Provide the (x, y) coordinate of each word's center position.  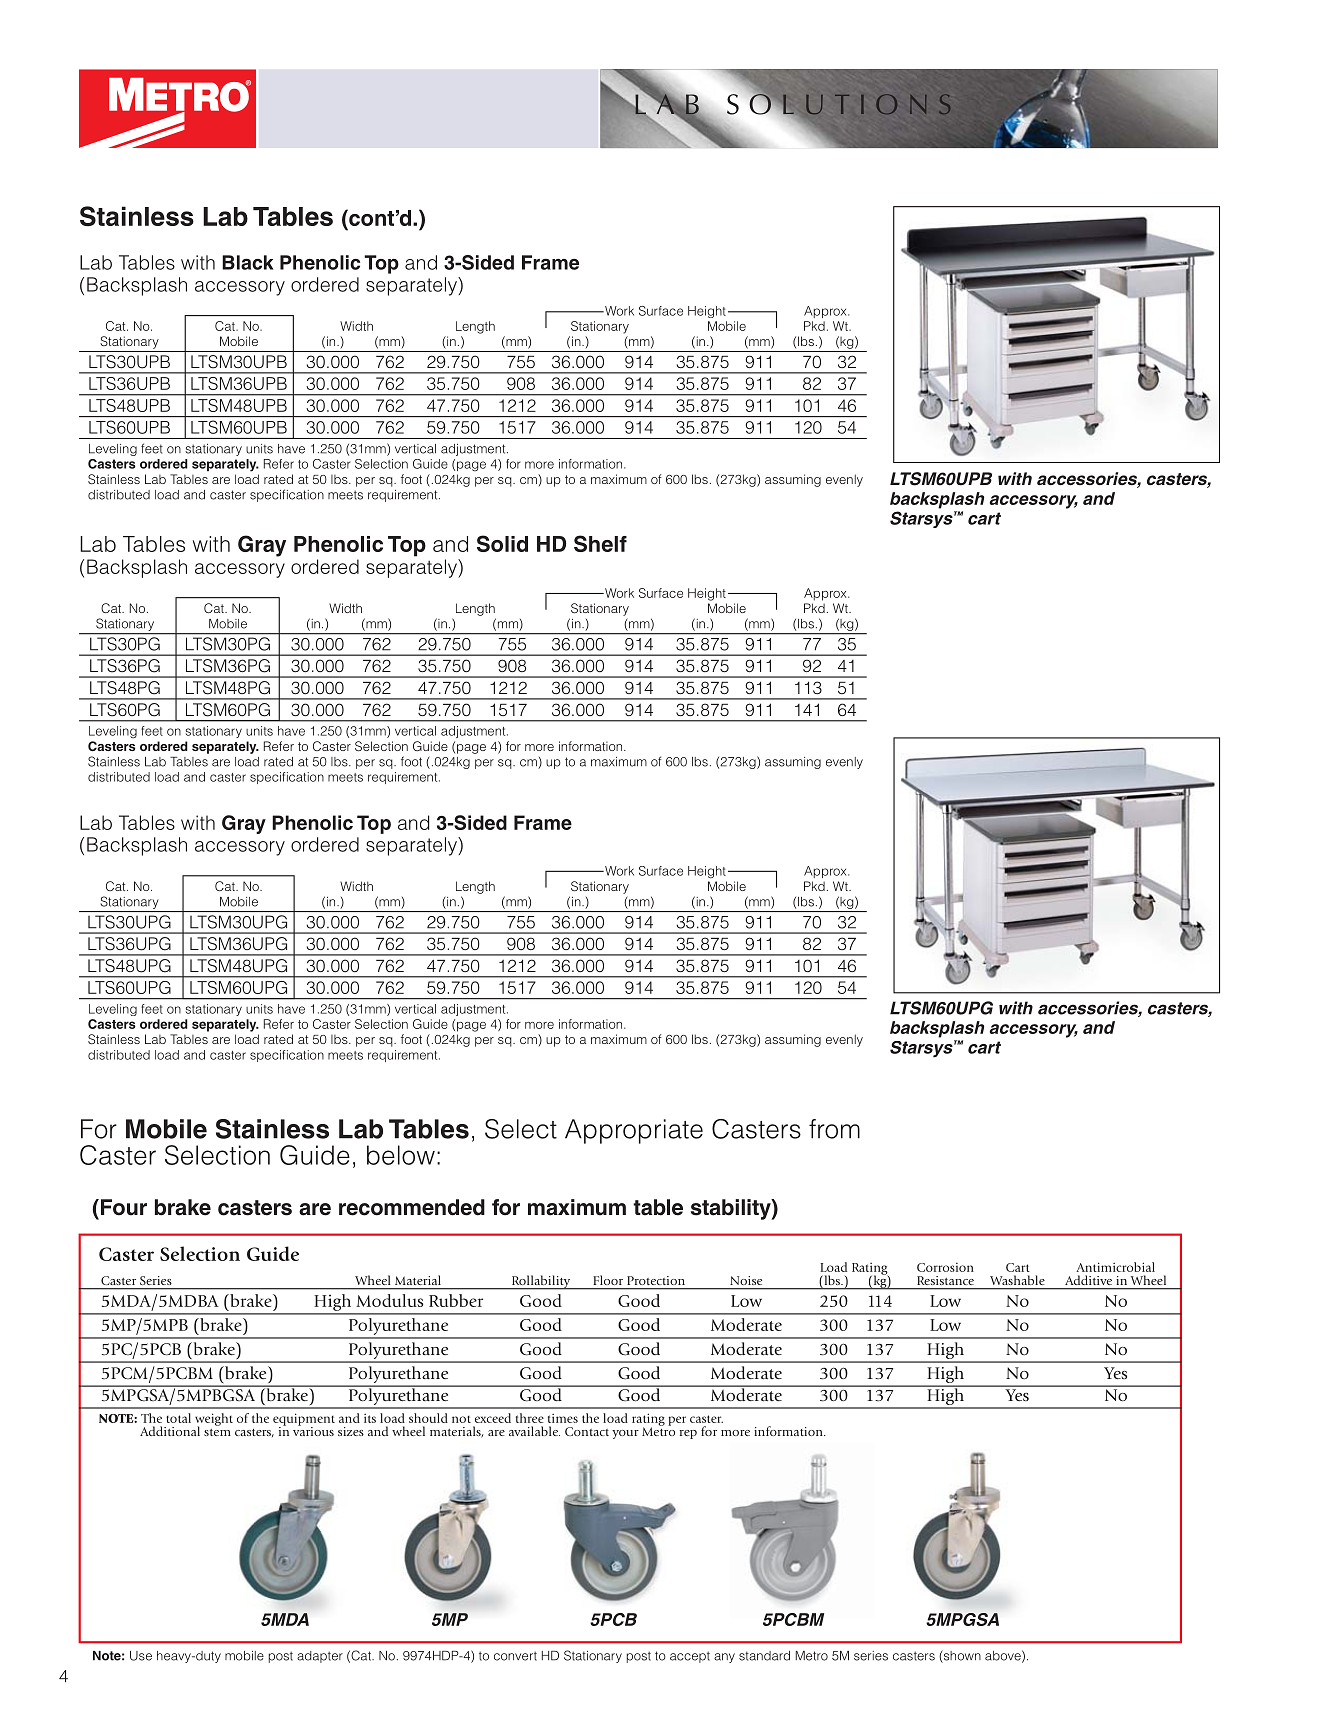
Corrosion (945, 1267)
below (401, 1155)
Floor (608, 1280)
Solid (502, 543)
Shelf (600, 543)
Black (247, 262)
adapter (320, 1657)
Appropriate (634, 1131)
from (834, 1129)
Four (122, 1207)
